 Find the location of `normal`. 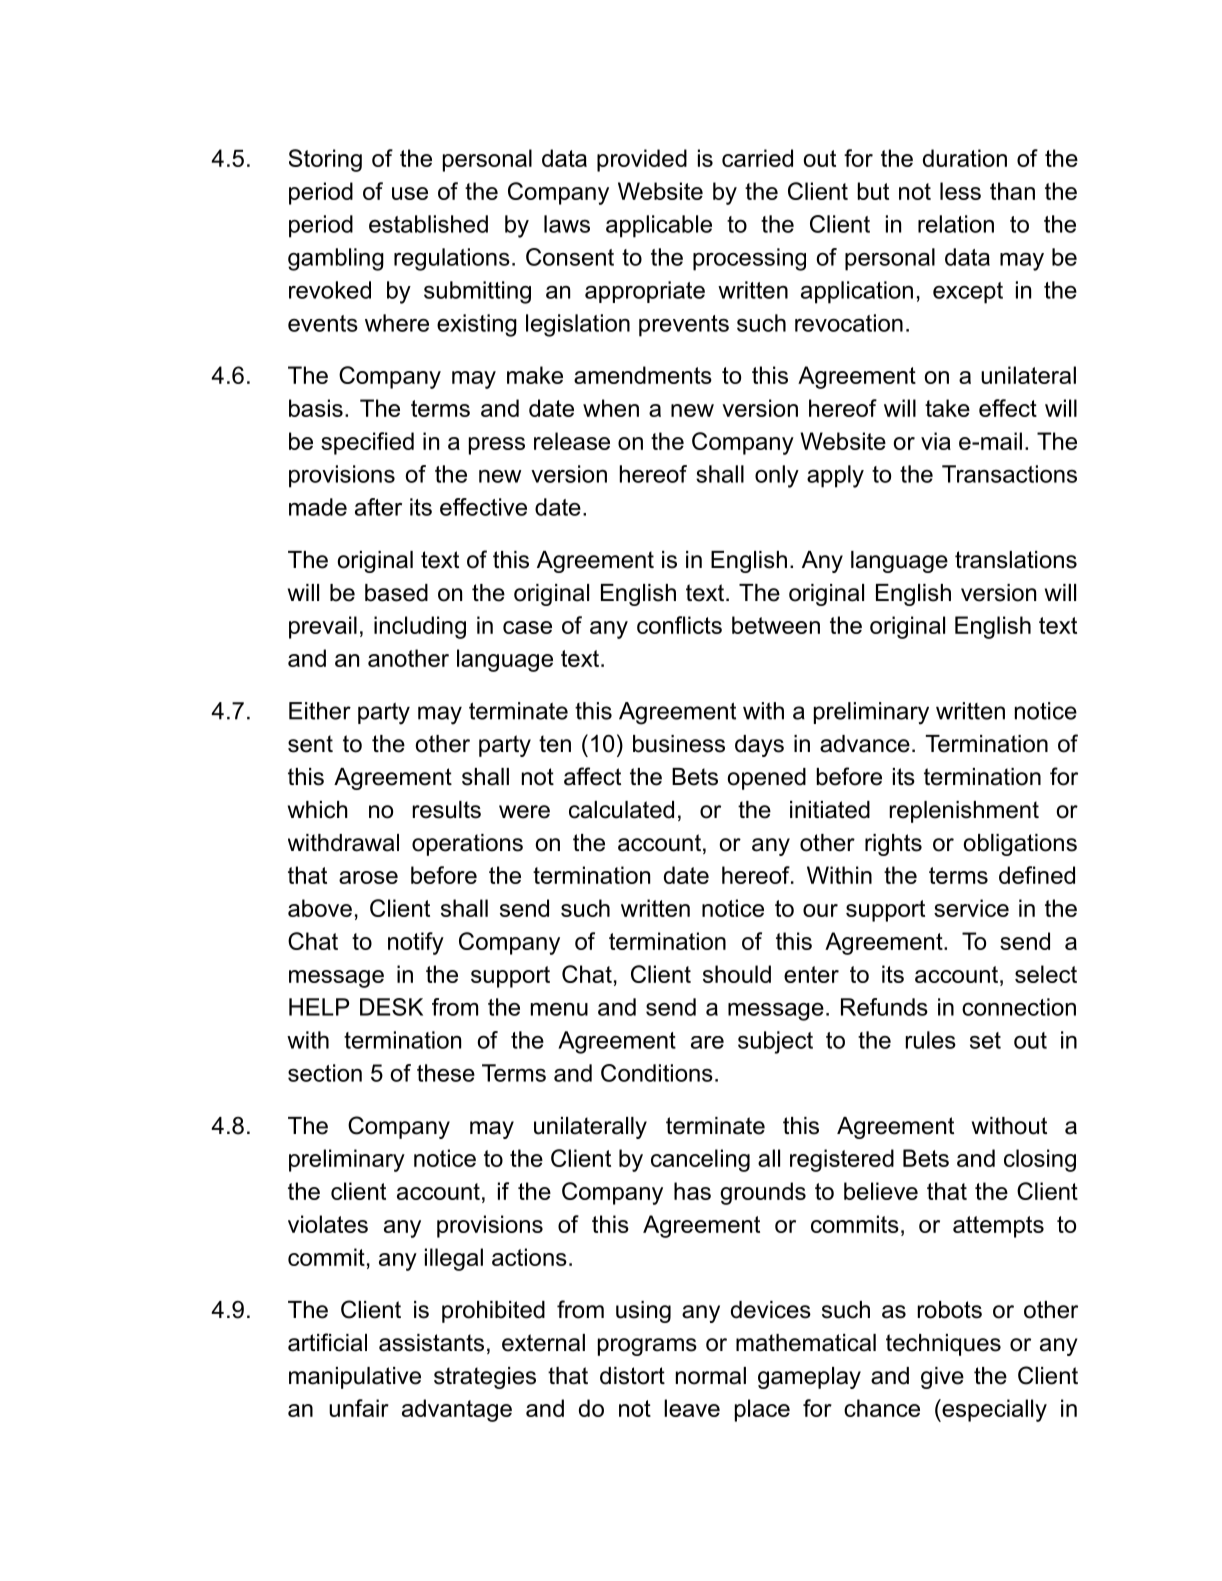

normal is located at coordinates (711, 1376).
